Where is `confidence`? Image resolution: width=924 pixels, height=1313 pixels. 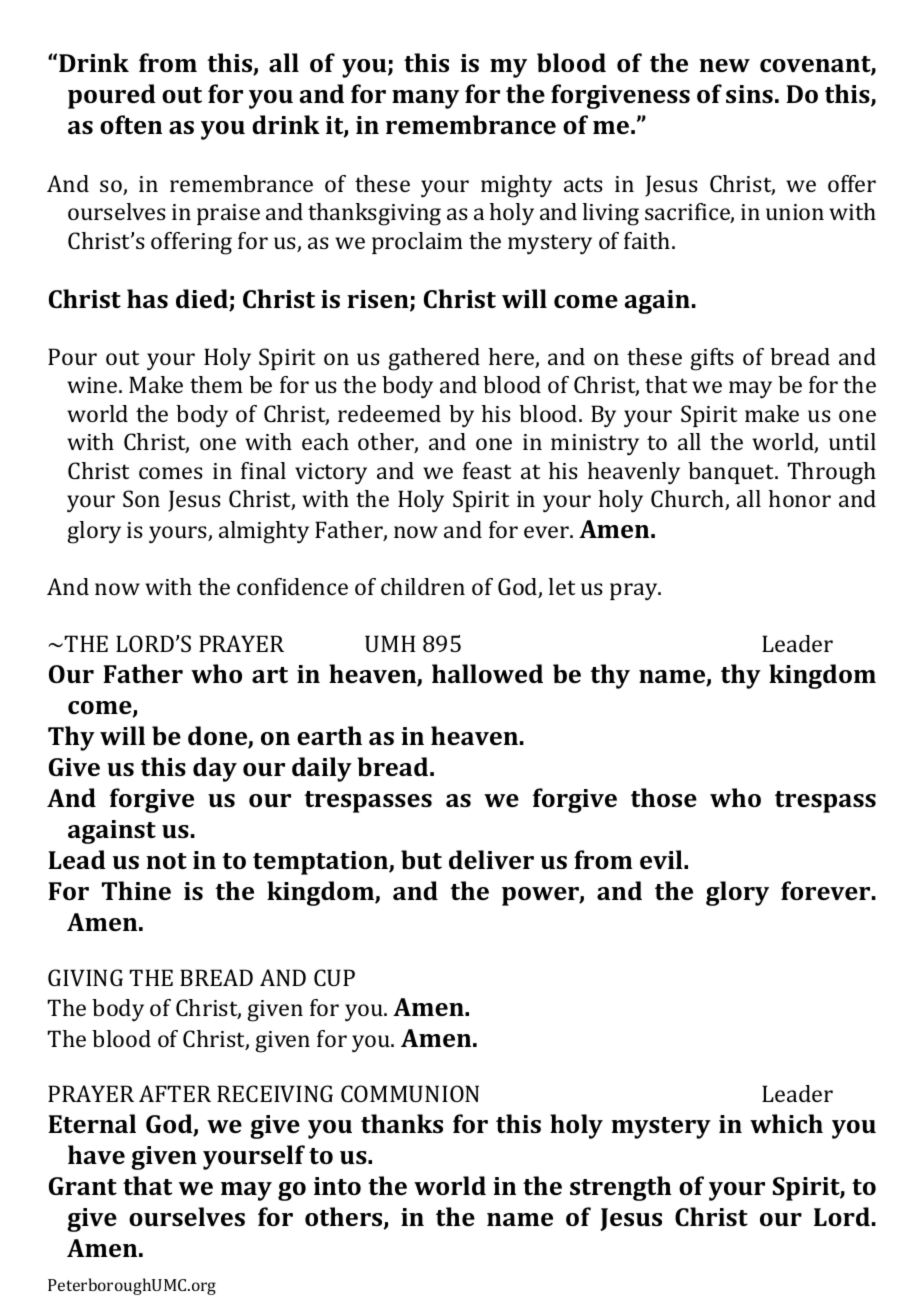
confidence is located at coordinates (292, 586).
